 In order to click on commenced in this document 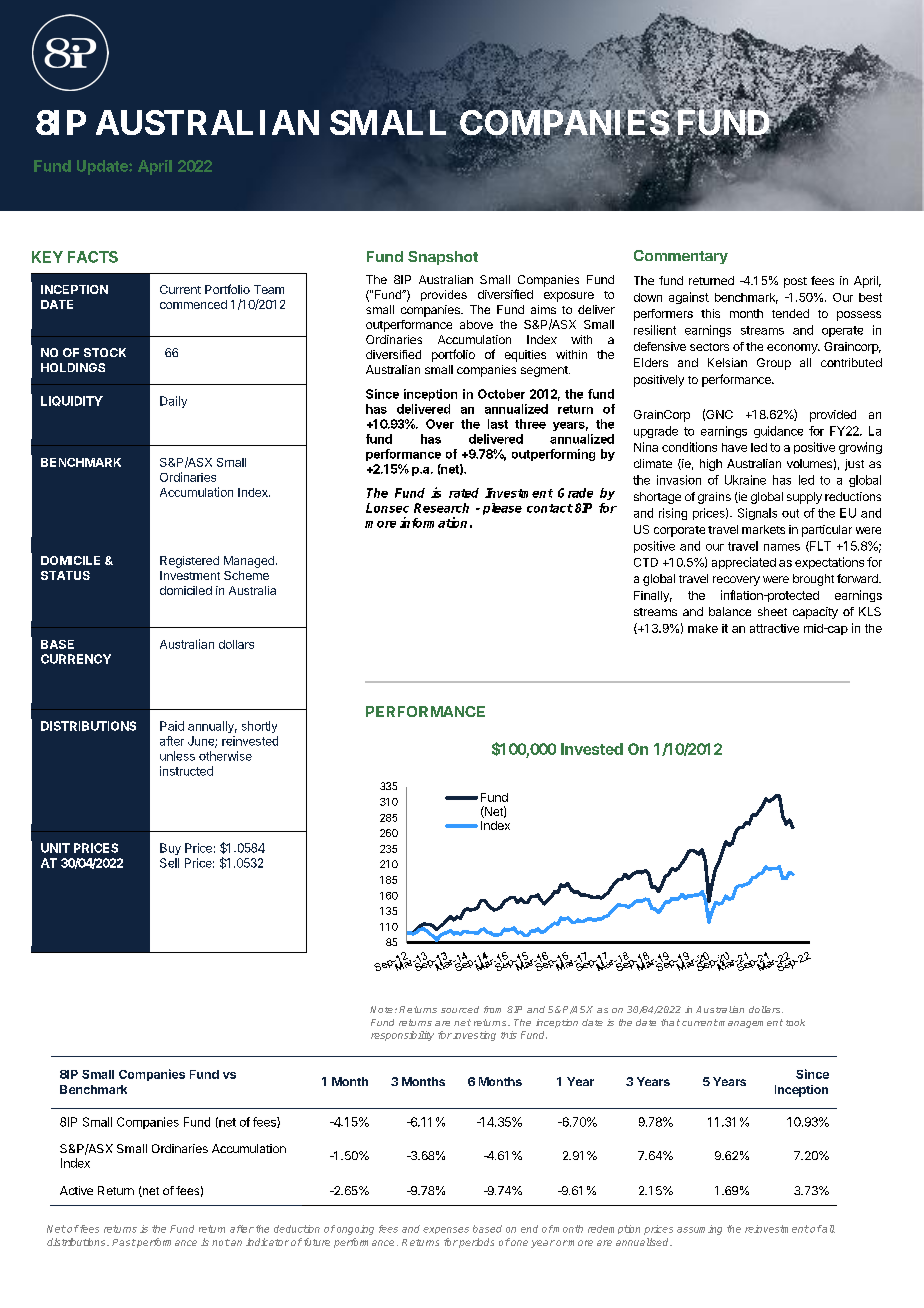, I will do `click(193, 304)`.
